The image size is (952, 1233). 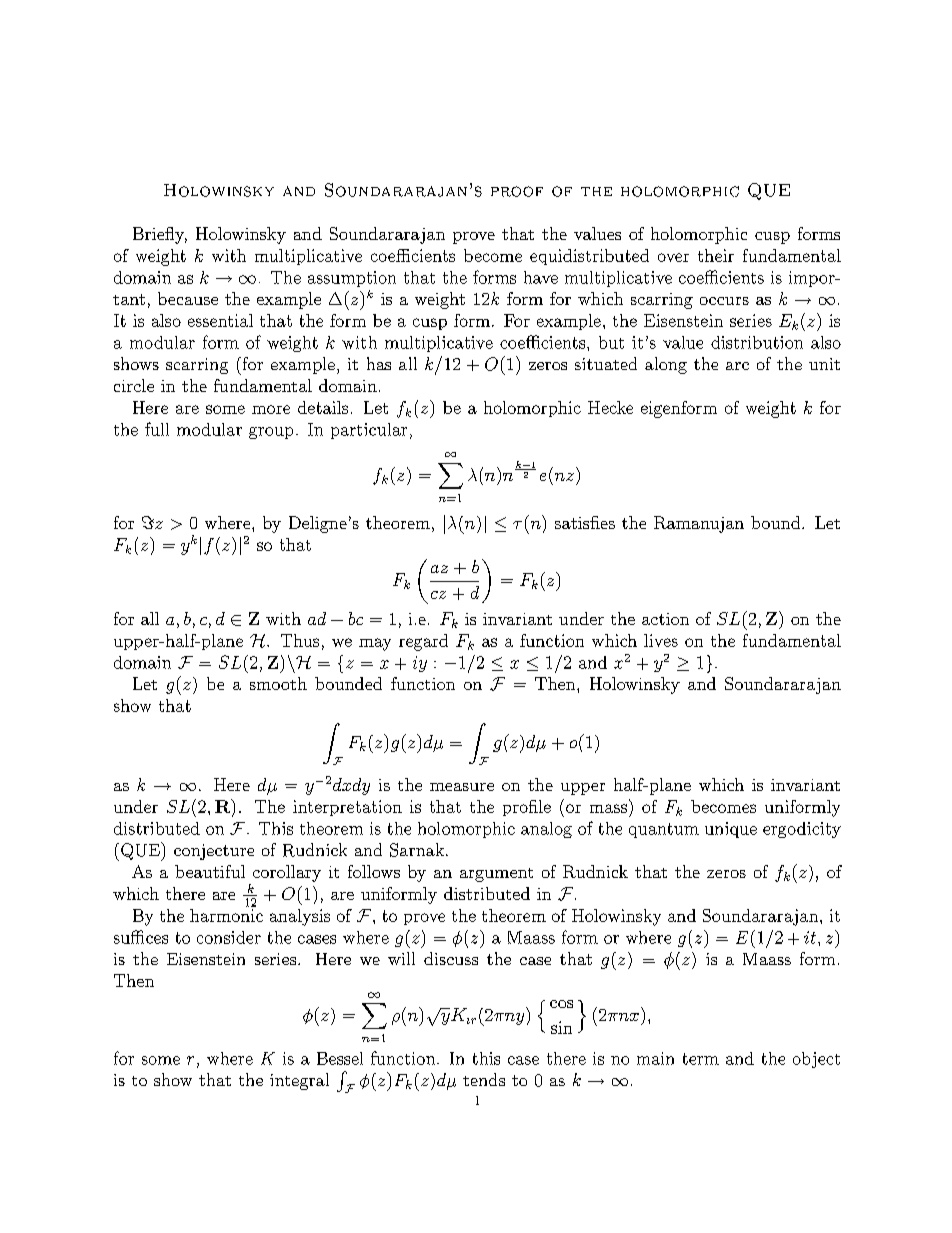 What do you see at coordinates (665, 619) in the screenshot?
I see `action` at bounding box center [665, 619].
